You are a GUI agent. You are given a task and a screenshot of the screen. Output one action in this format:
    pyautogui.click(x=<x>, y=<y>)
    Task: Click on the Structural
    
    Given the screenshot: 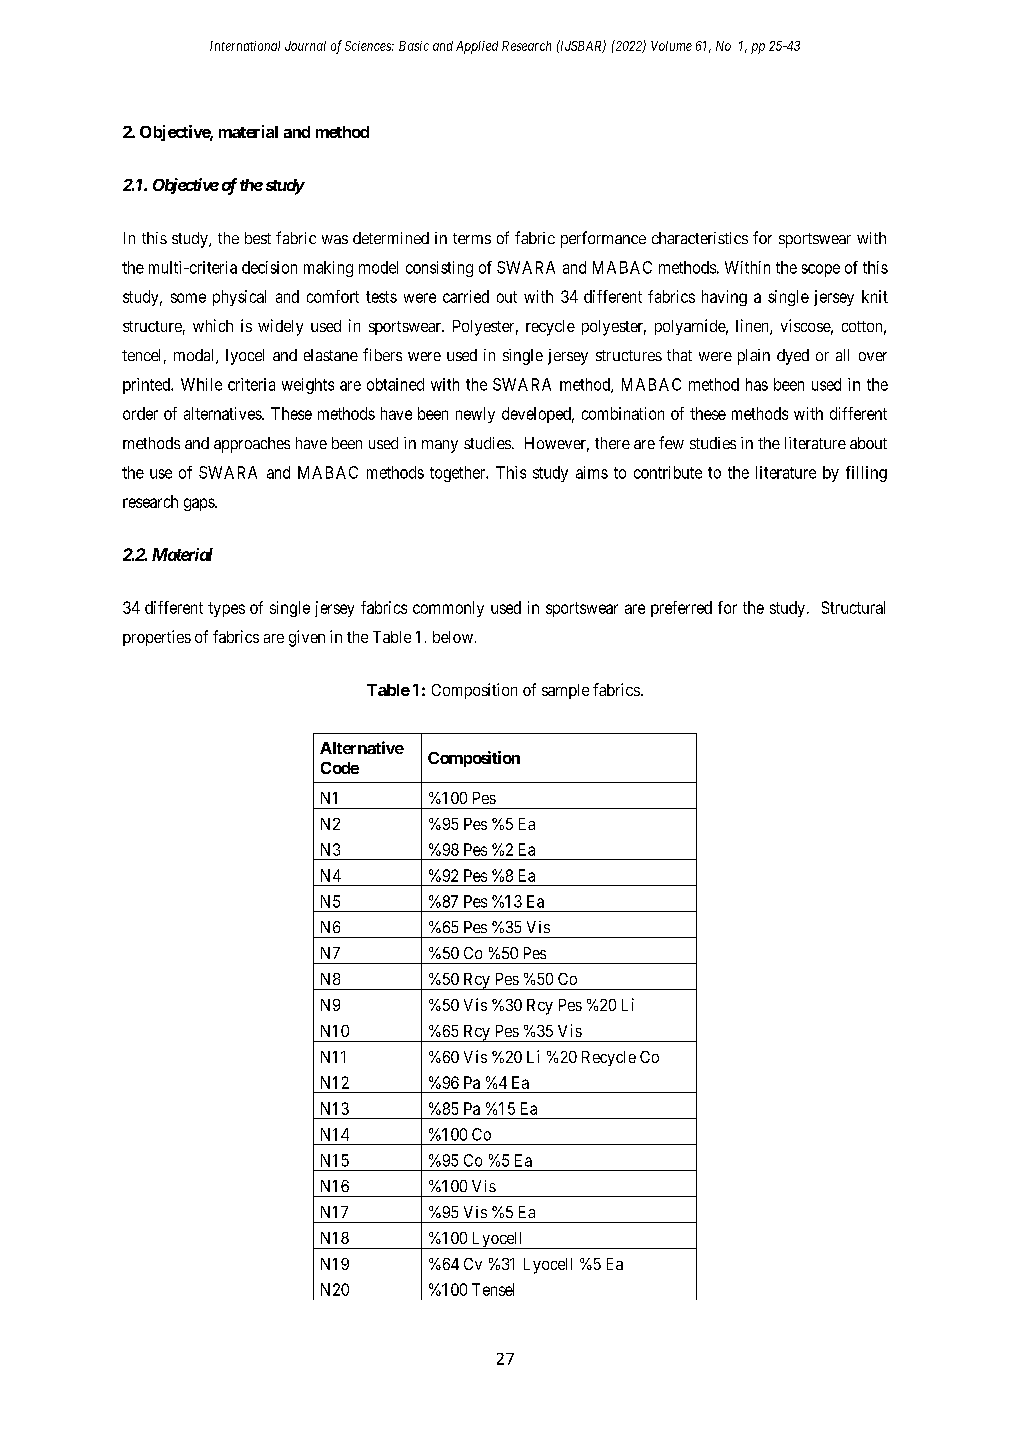 What is the action you would take?
    pyautogui.click(x=853, y=607)
